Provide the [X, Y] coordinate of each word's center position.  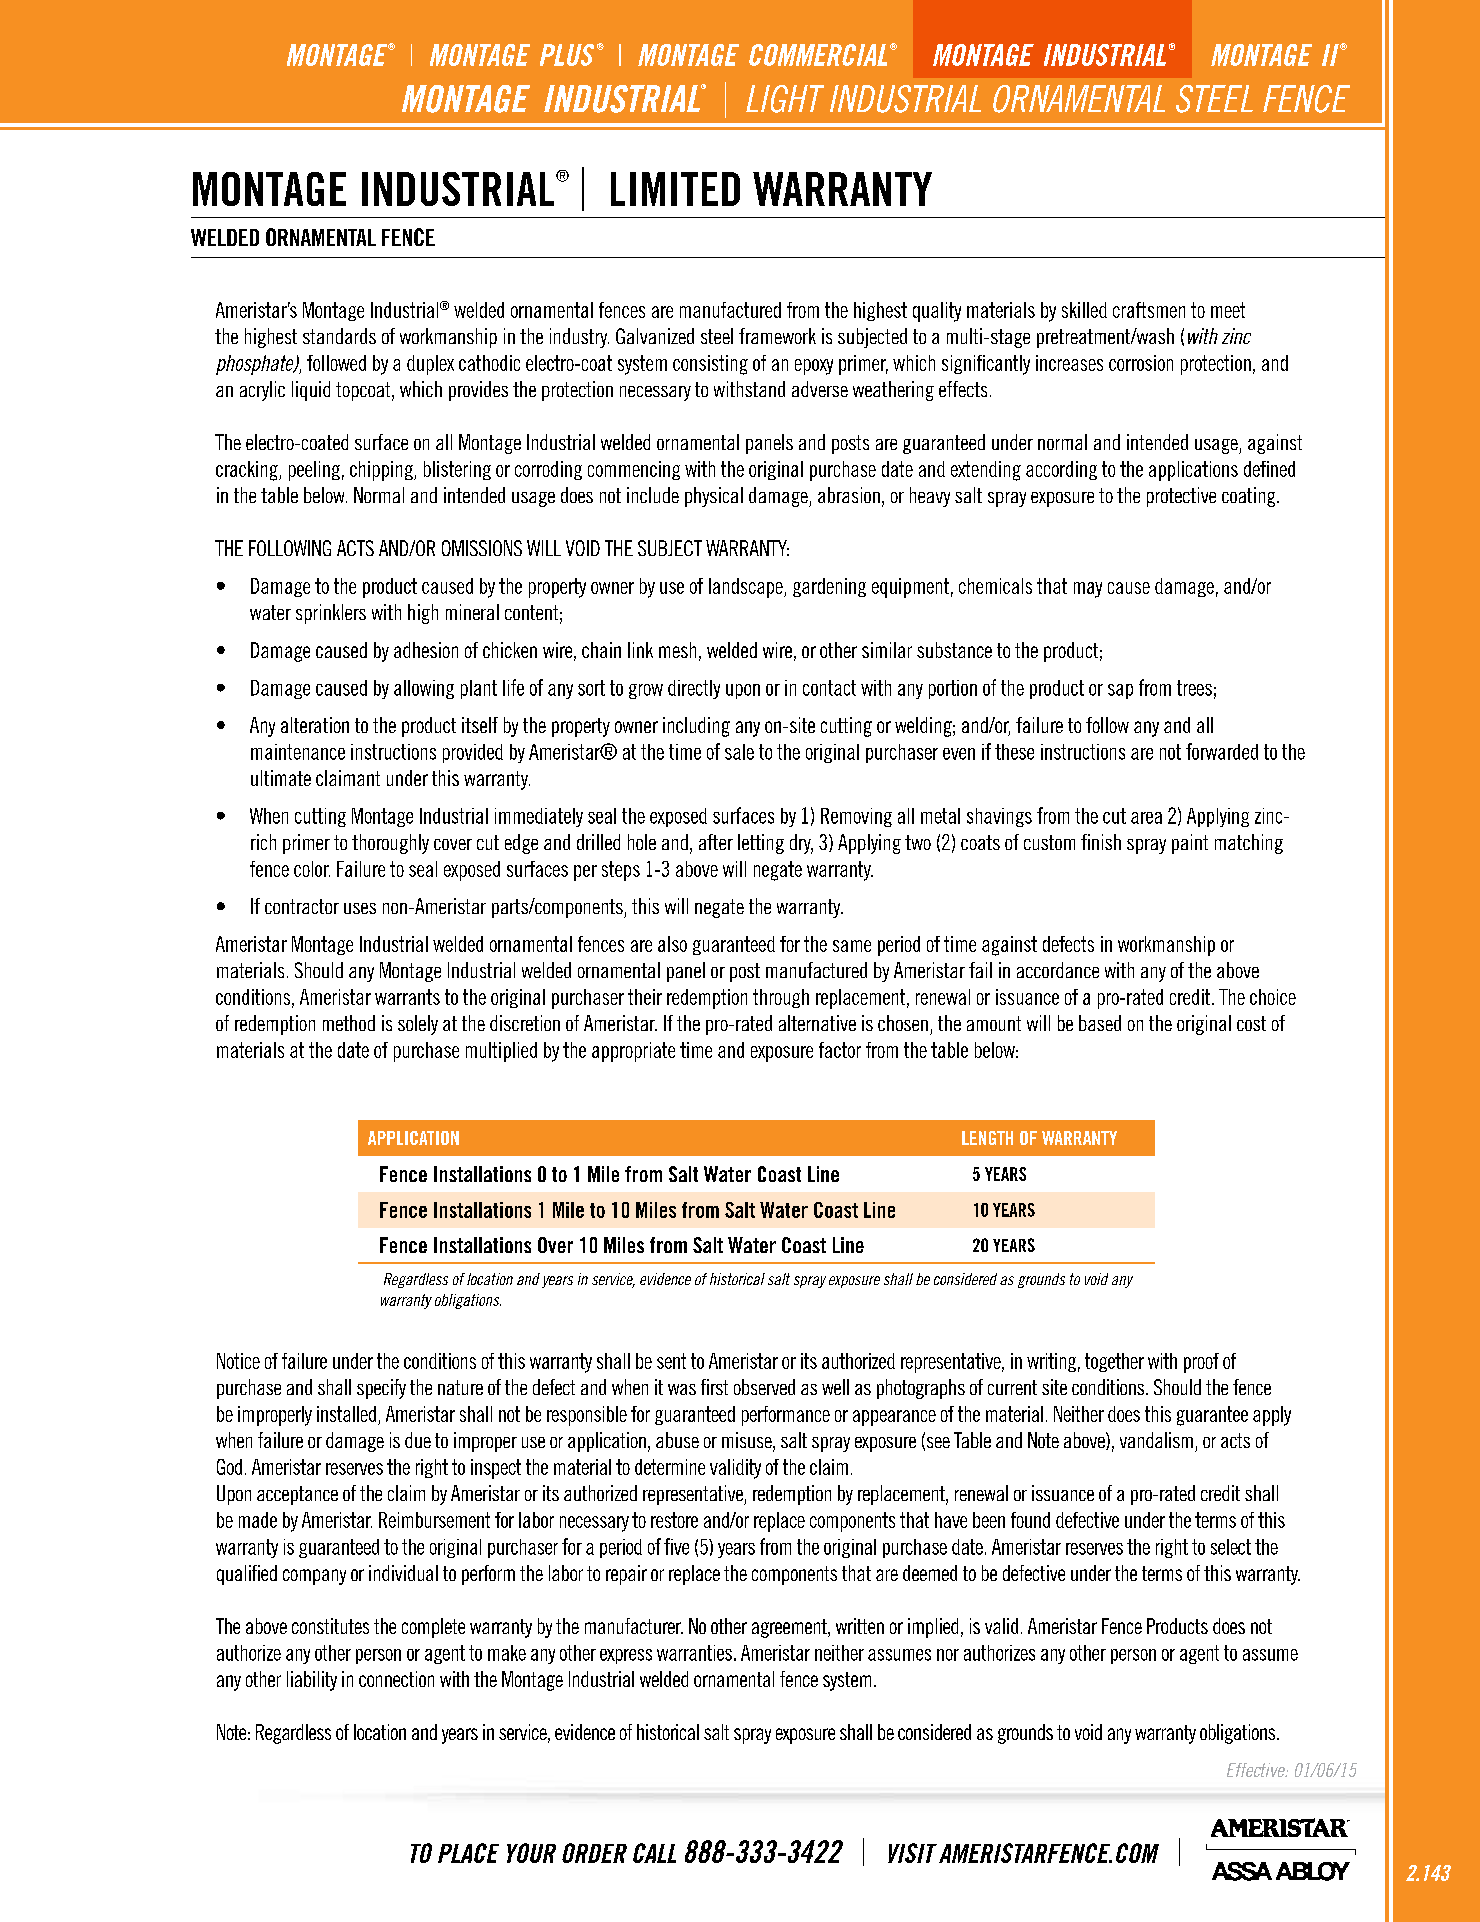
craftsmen [1149, 310]
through [781, 998]
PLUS [567, 55]
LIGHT [785, 99]
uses [360, 908]
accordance [1058, 970]
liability [312, 1681]
